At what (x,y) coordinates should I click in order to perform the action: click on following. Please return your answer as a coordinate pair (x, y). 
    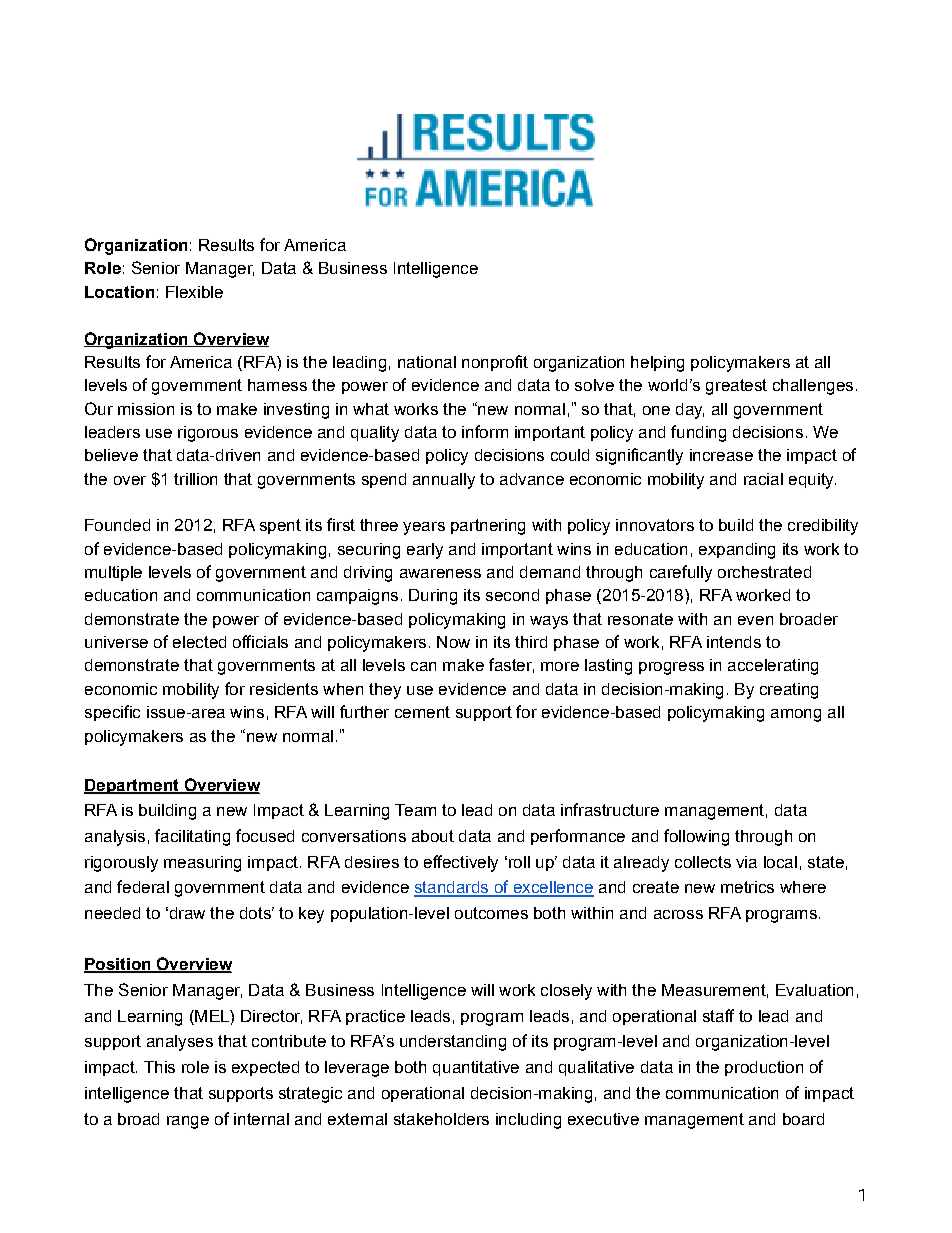
    Looking at the image, I should click on (696, 837).
